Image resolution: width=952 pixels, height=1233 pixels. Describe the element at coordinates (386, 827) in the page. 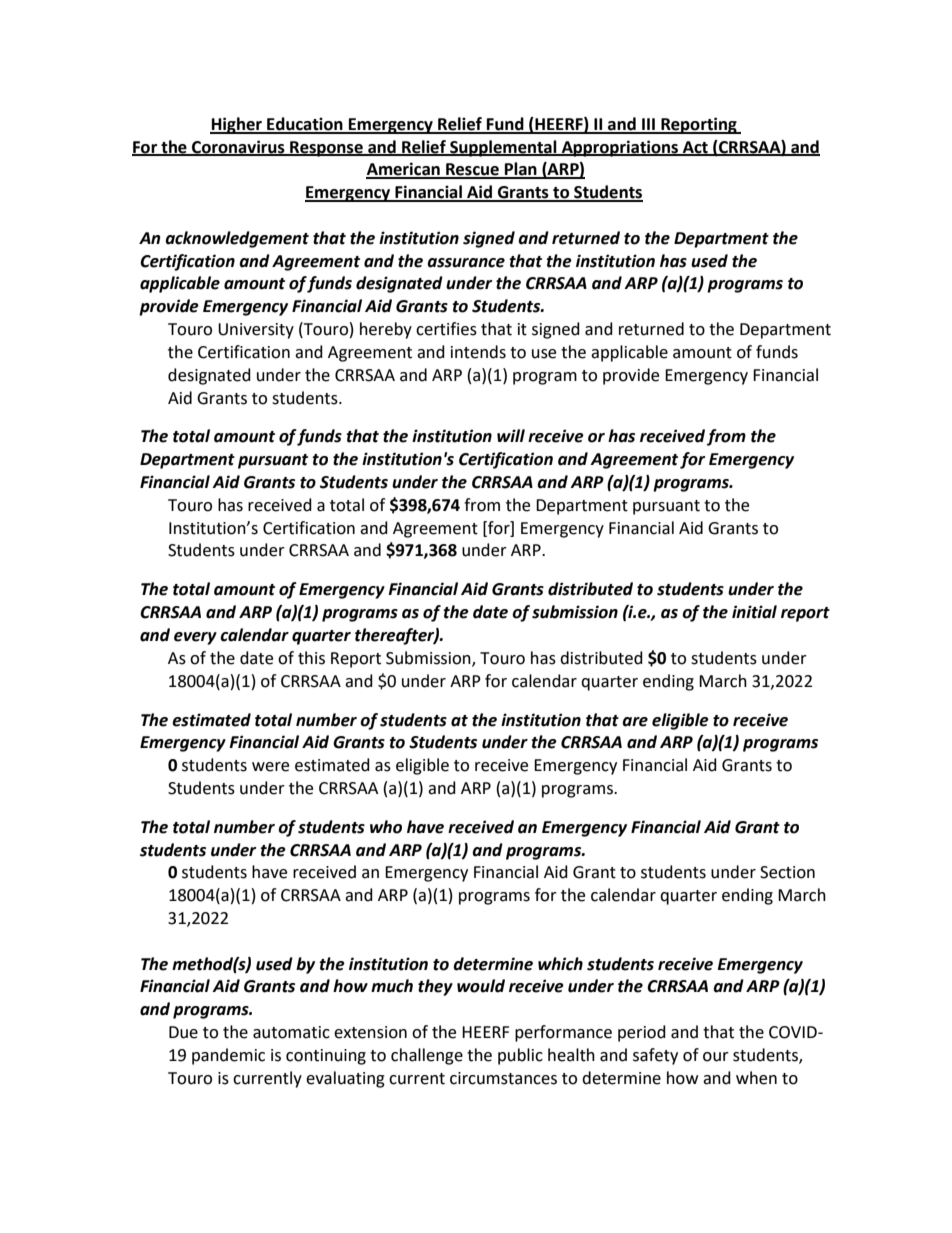

I see `who` at that location.
